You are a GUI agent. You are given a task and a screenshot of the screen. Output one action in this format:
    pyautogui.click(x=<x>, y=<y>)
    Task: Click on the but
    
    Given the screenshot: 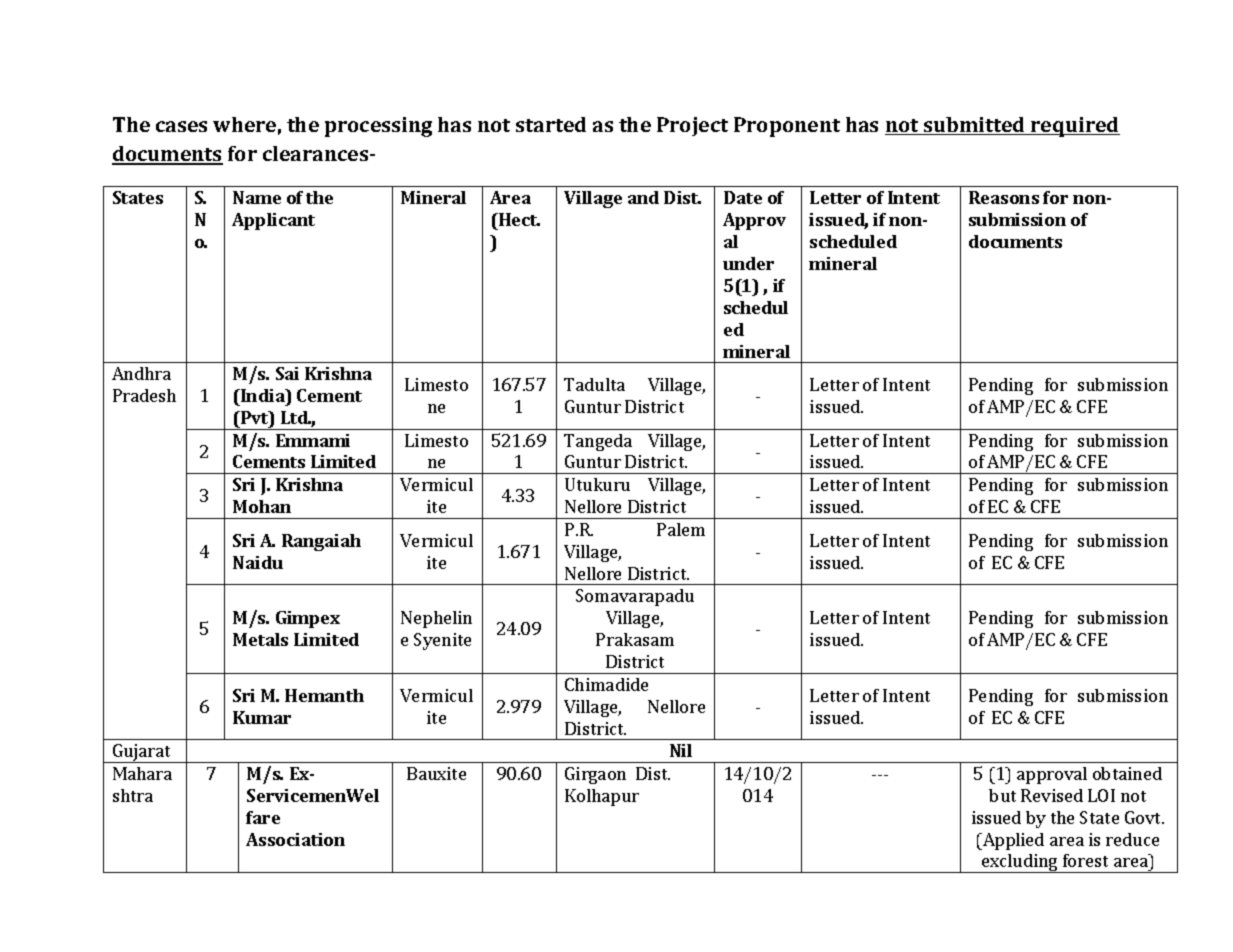 What is the action you would take?
    pyautogui.click(x=1002, y=795)
